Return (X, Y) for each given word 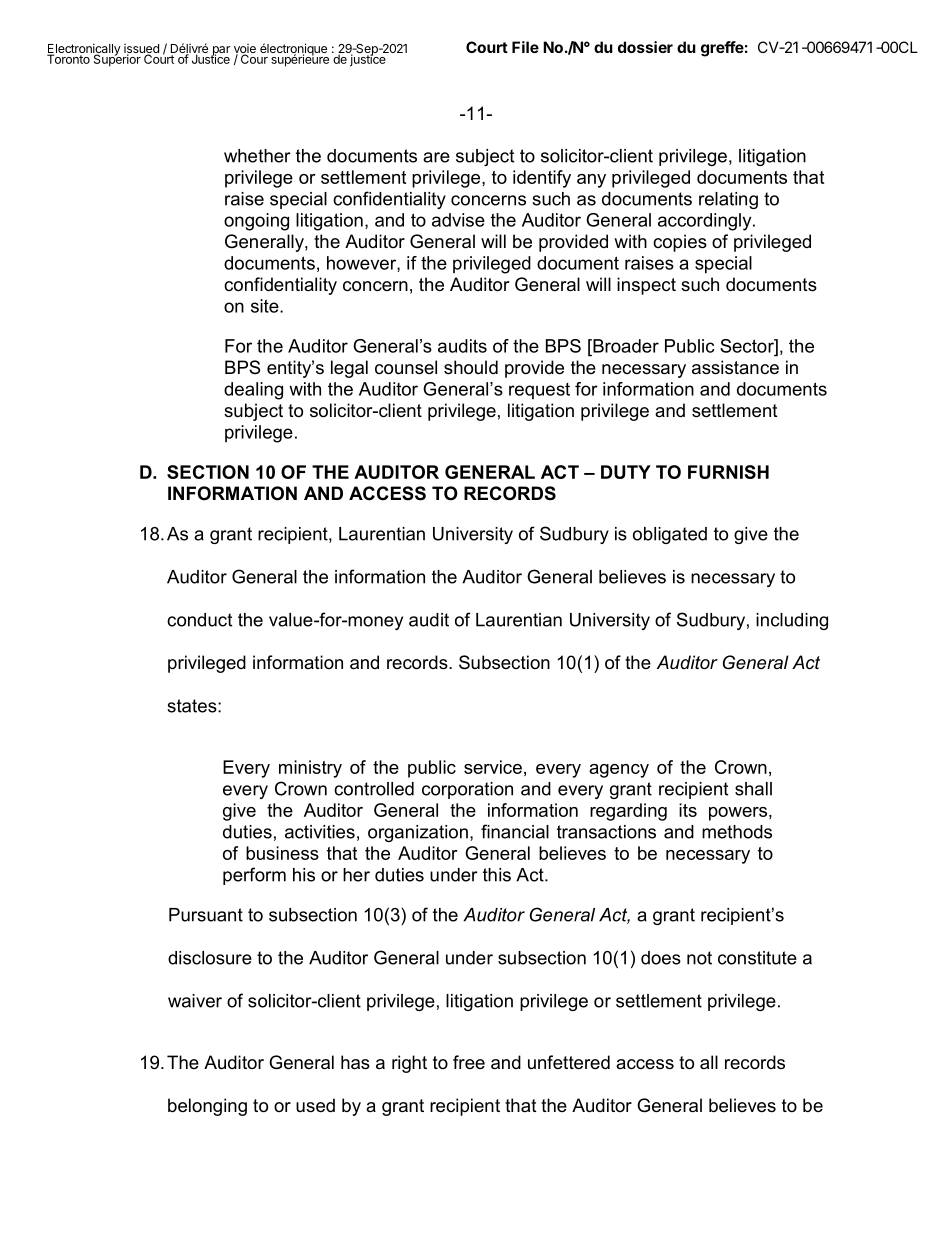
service (493, 767)
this (497, 875)
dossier (645, 47)
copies (680, 243)
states (193, 706)
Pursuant (206, 915)
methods (737, 832)
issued (141, 50)
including (792, 621)
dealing (253, 391)
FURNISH (728, 472)
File (525, 47)
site (266, 306)
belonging (207, 1107)
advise (458, 220)
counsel (406, 367)
